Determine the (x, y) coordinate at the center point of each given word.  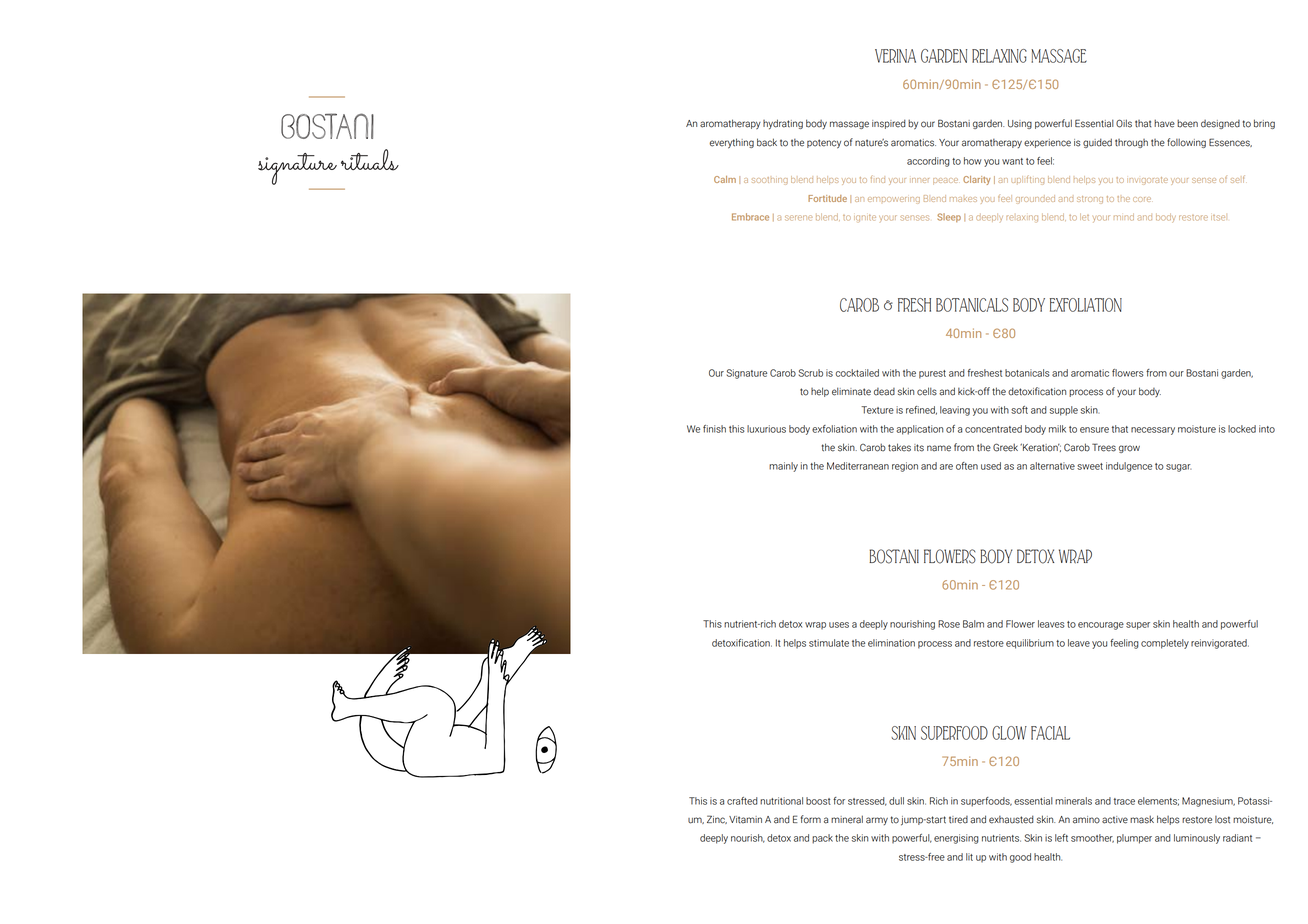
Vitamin (745, 820)
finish (714, 429)
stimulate (829, 643)
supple (1064, 411)
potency (824, 144)
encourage (1101, 626)
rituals (370, 160)
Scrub (811, 373)
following (1186, 143)
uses (839, 625)
